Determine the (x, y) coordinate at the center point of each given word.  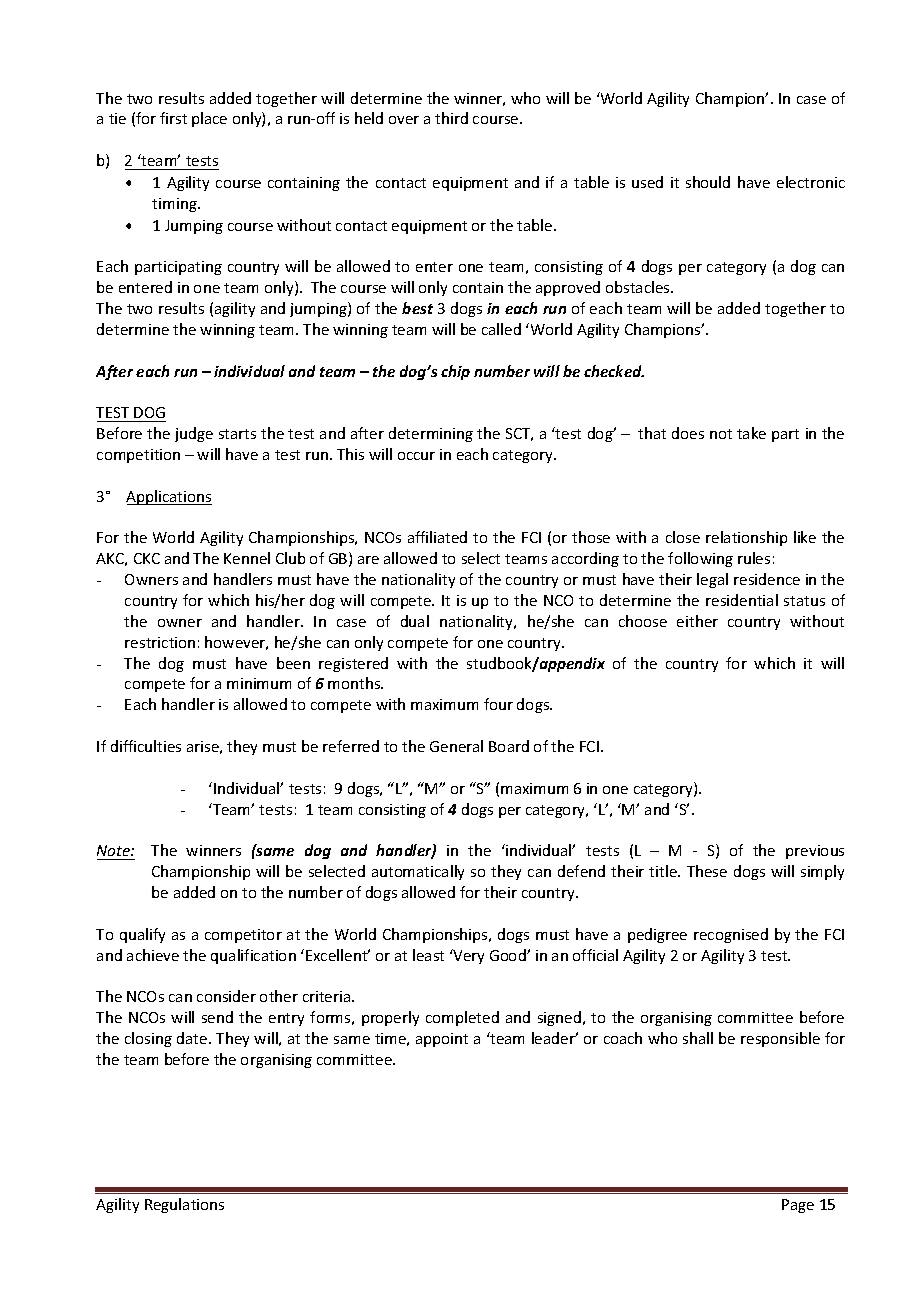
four (498, 704)
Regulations (184, 1205)
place (209, 119)
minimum (259, 683)
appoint (442, 1040)
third (451, 118)
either (697, 621)
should (708, 182)
